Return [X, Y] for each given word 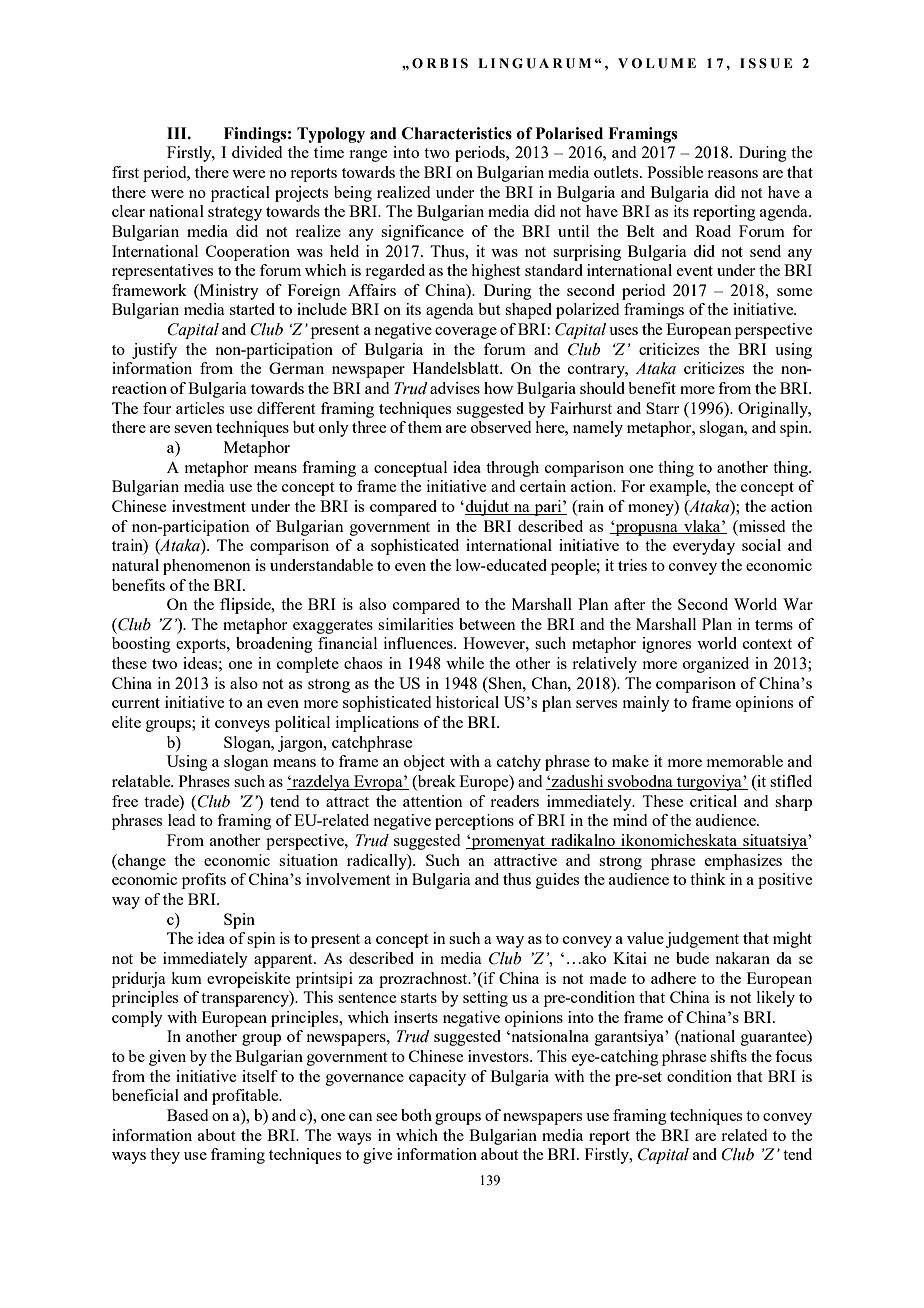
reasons [732, 174]
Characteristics [457, 133]
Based [187, 1115]
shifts [728, 1056]
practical [240, 194]
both [416, 1115]
